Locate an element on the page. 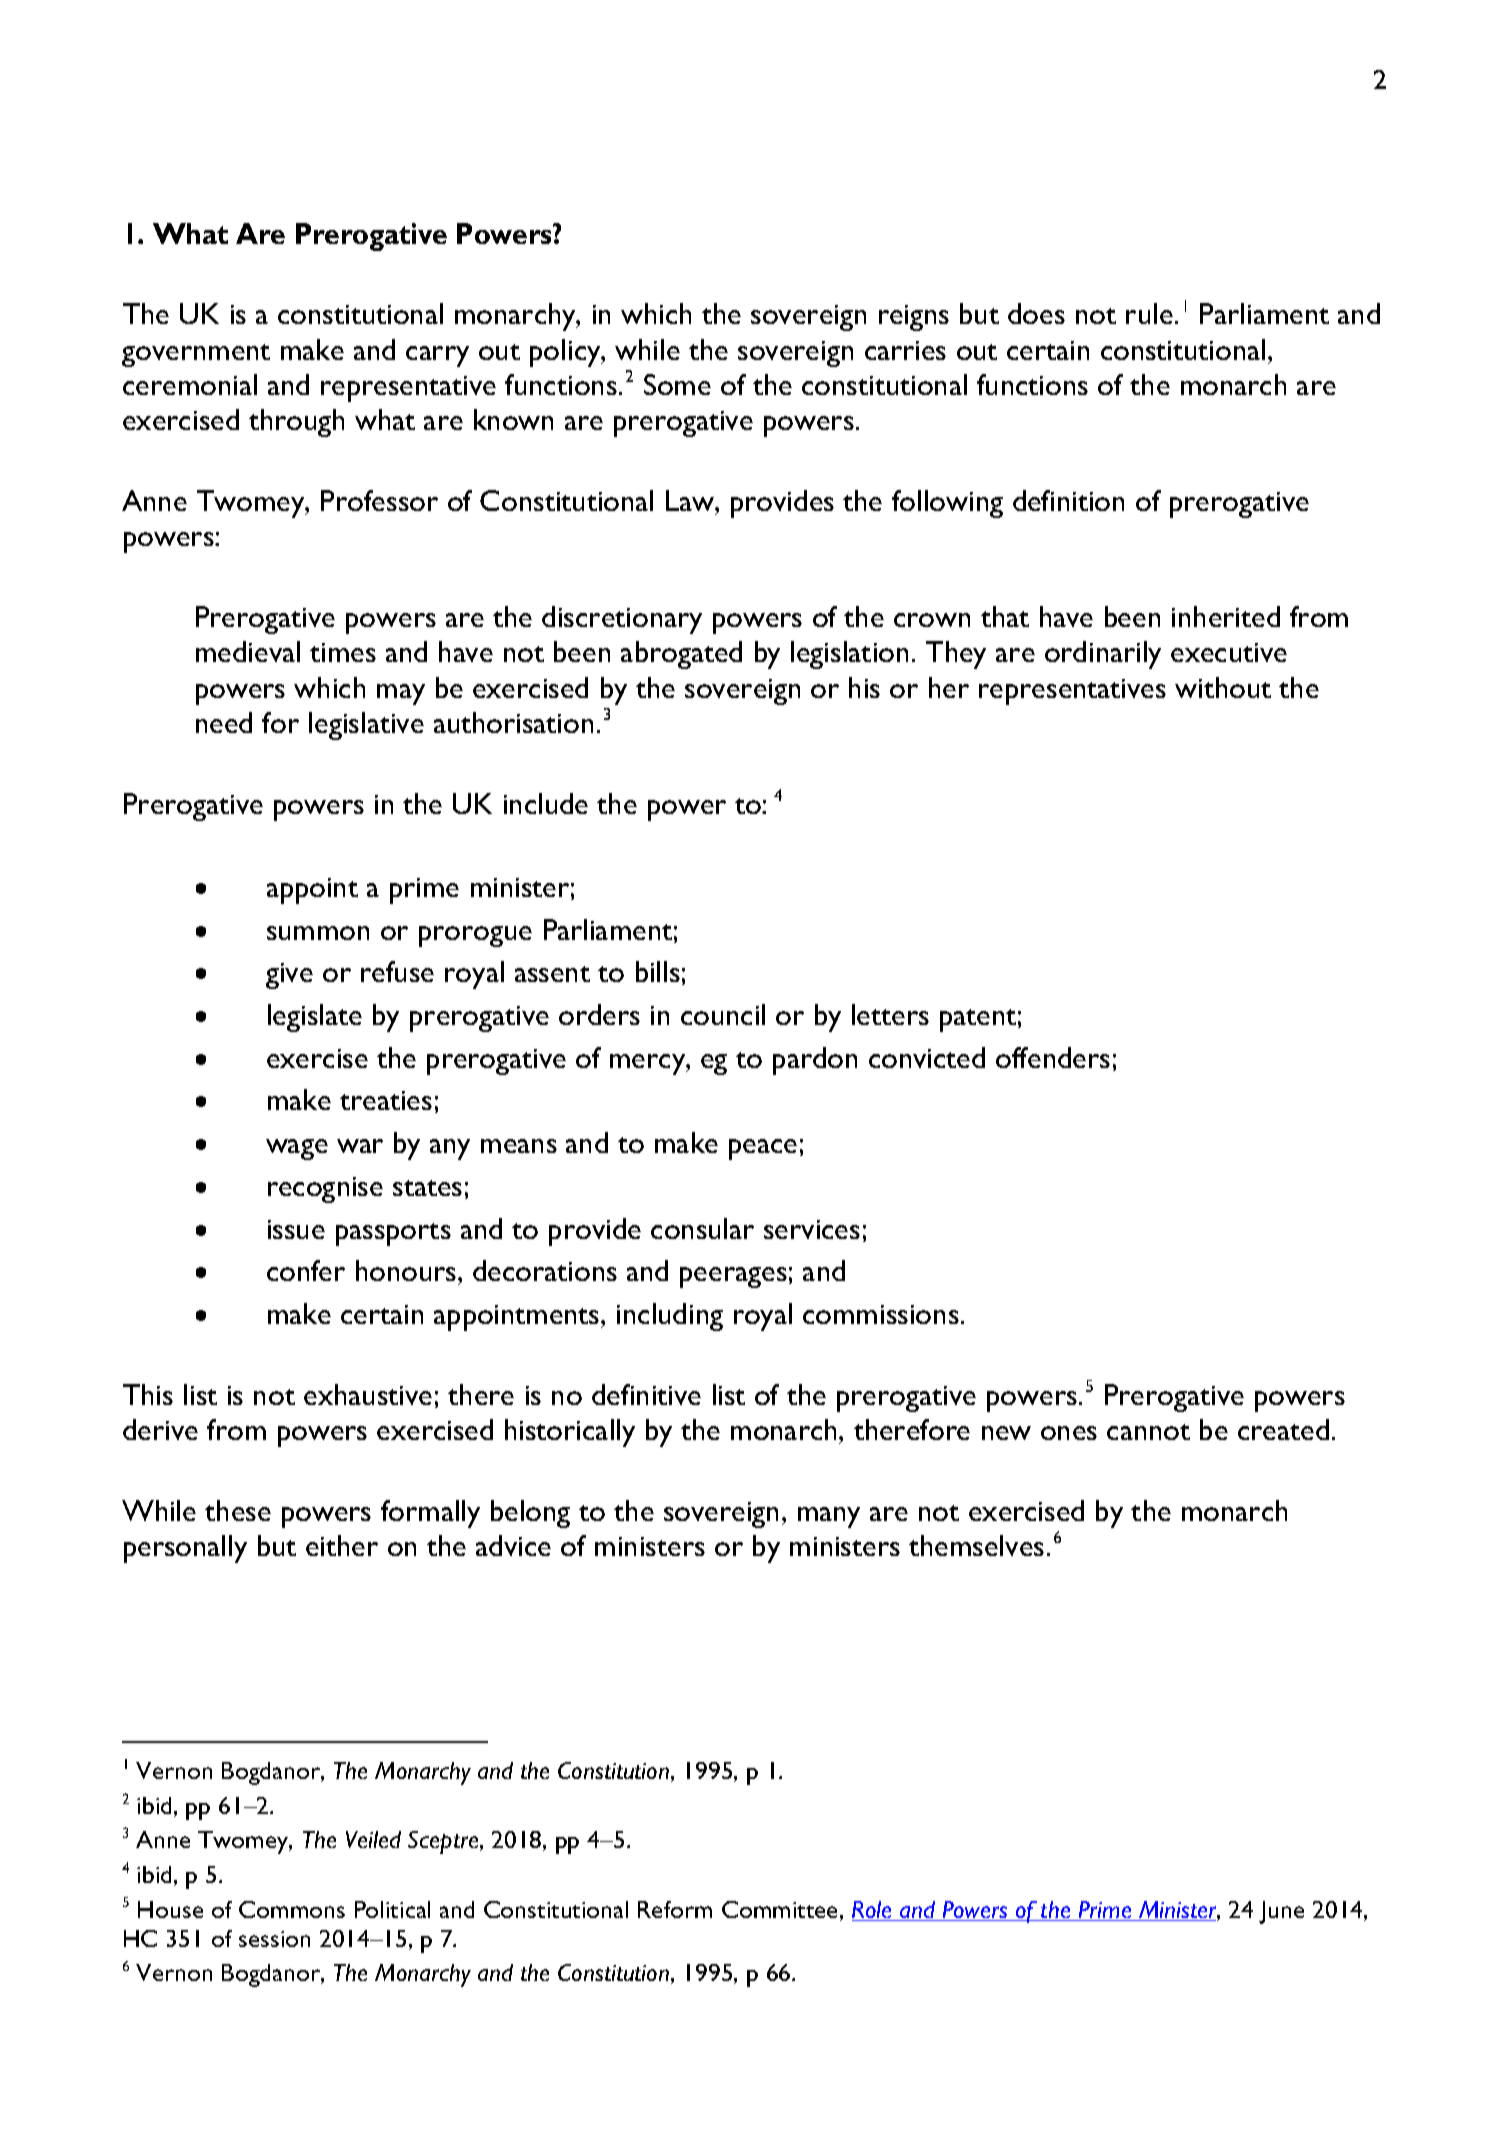 Image resolution: width=1510 pixels, height=2136 pixels. many is located at coordinates (829, 1517).
